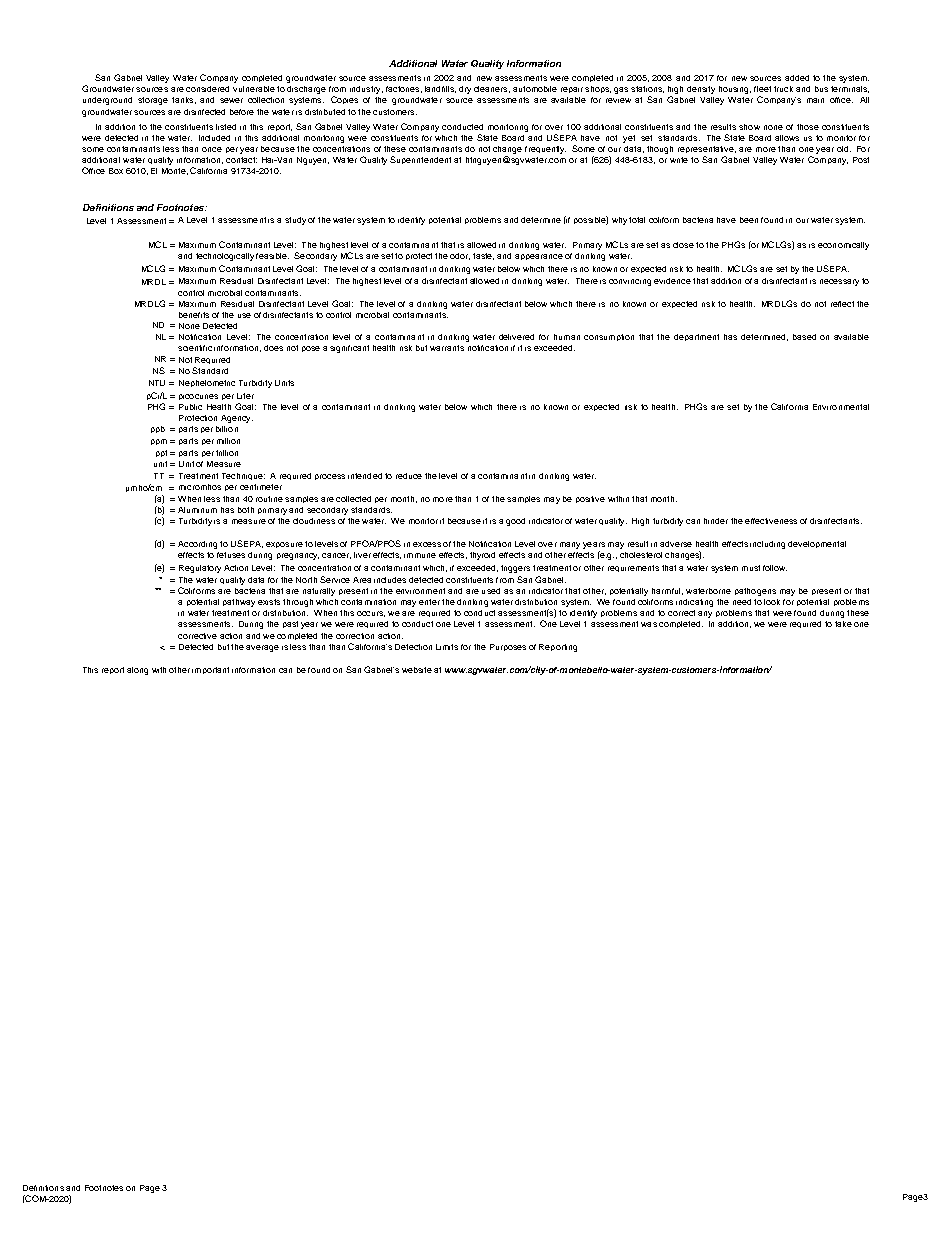 The image size is (952, 1233). What do you see at coordinates (762, 89) in the page?
I see `fleet` at bounding box center [762, 89].
